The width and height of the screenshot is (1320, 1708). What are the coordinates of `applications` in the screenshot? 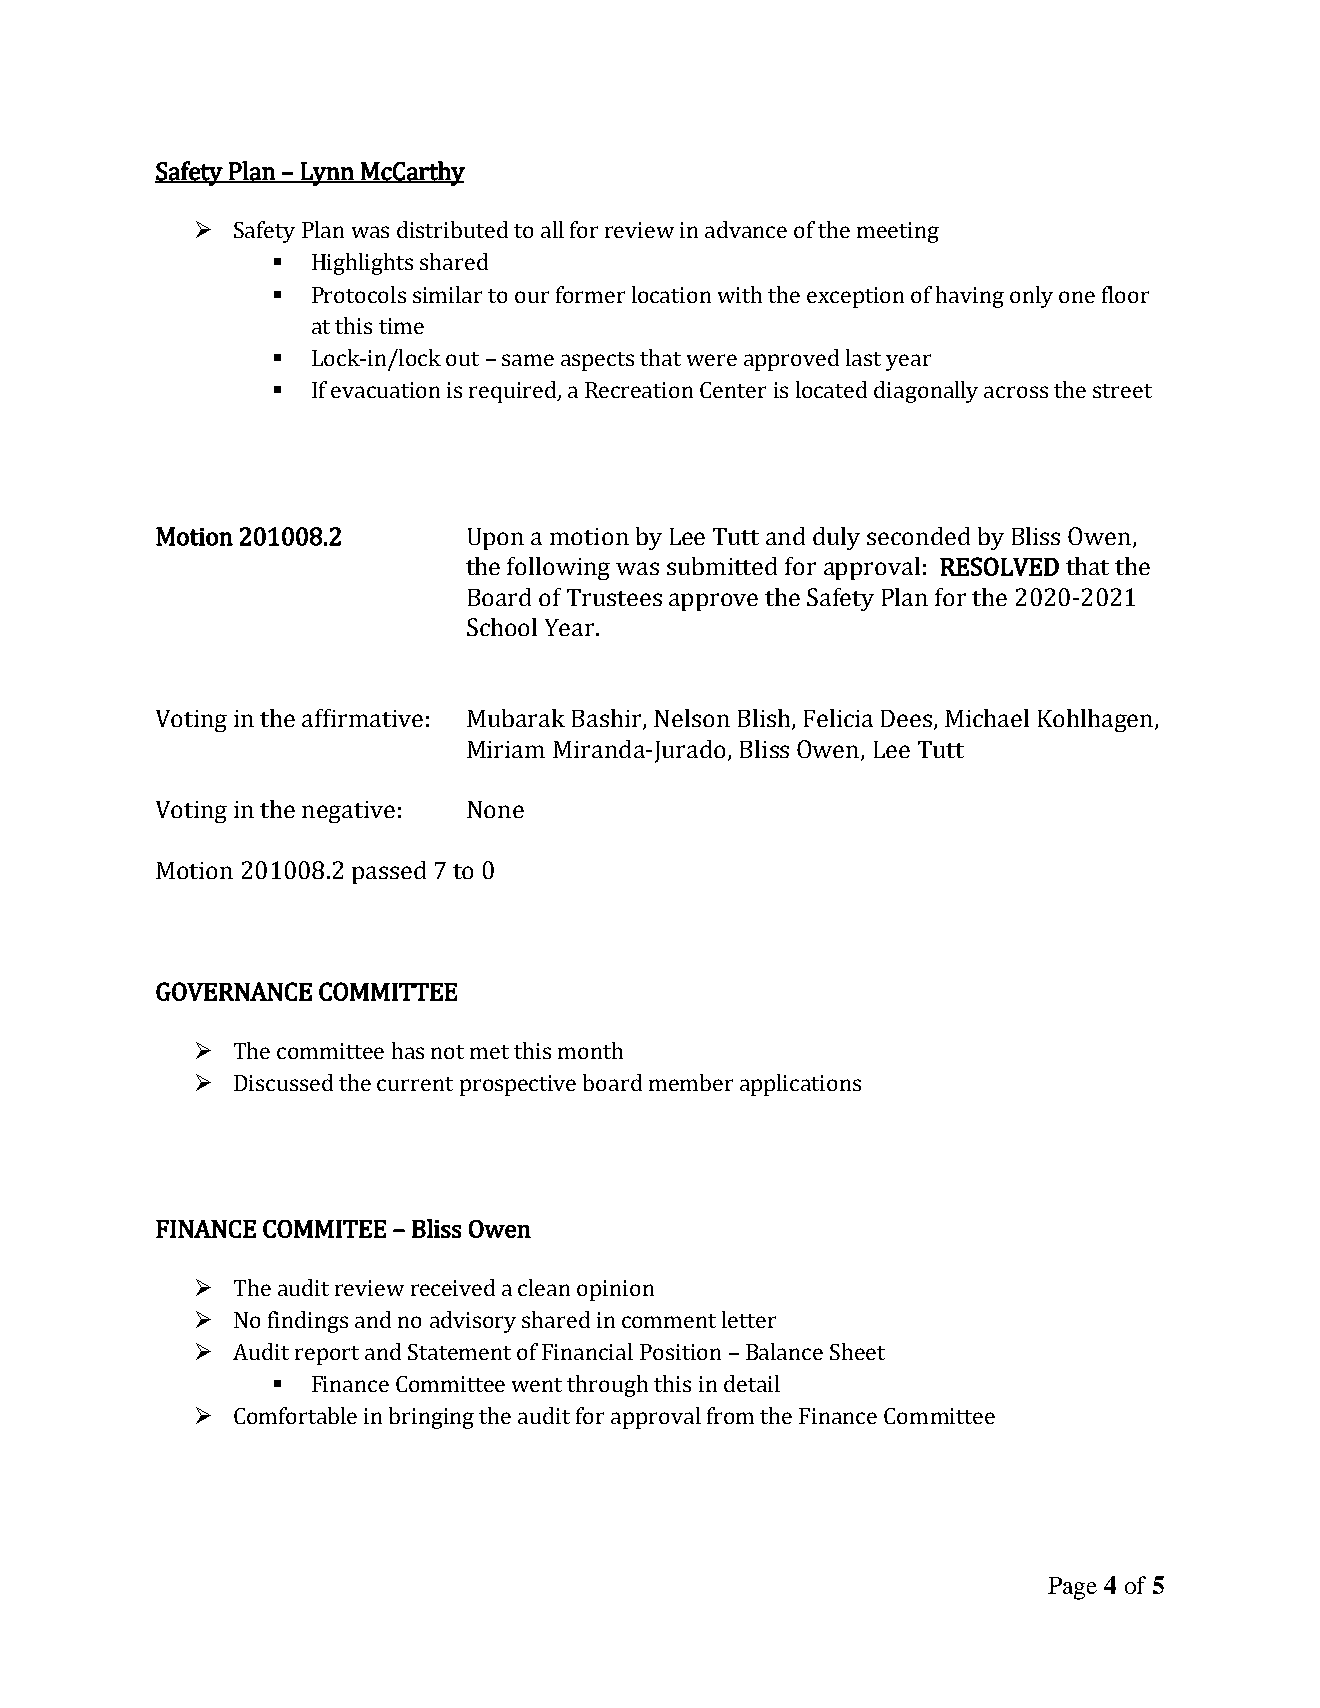 It's located at (800, 1085).
